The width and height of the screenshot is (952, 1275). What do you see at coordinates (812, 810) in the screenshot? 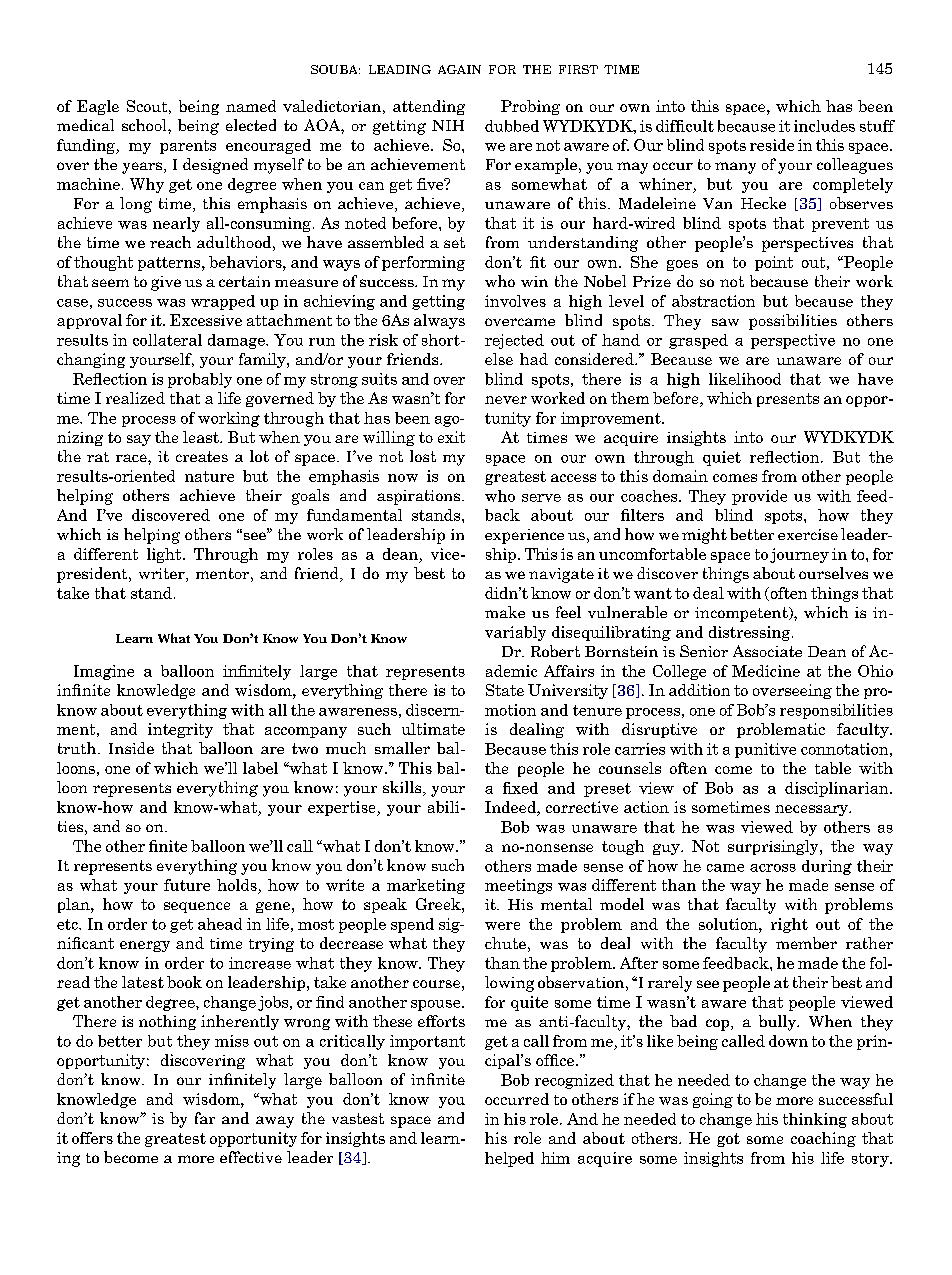
I see `necessary` at bounding box center [812, 810].
